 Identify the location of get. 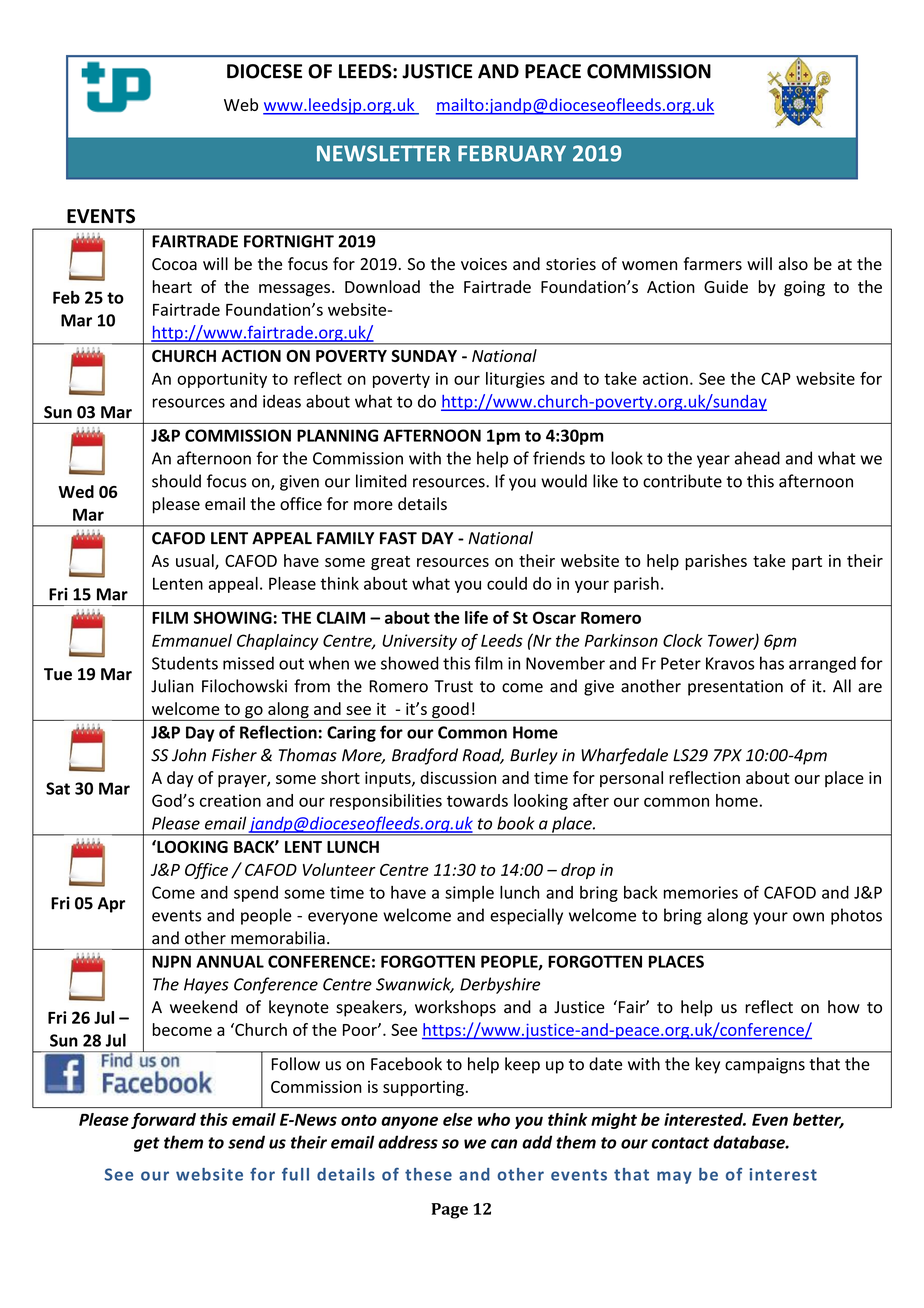
(147, 1144).
